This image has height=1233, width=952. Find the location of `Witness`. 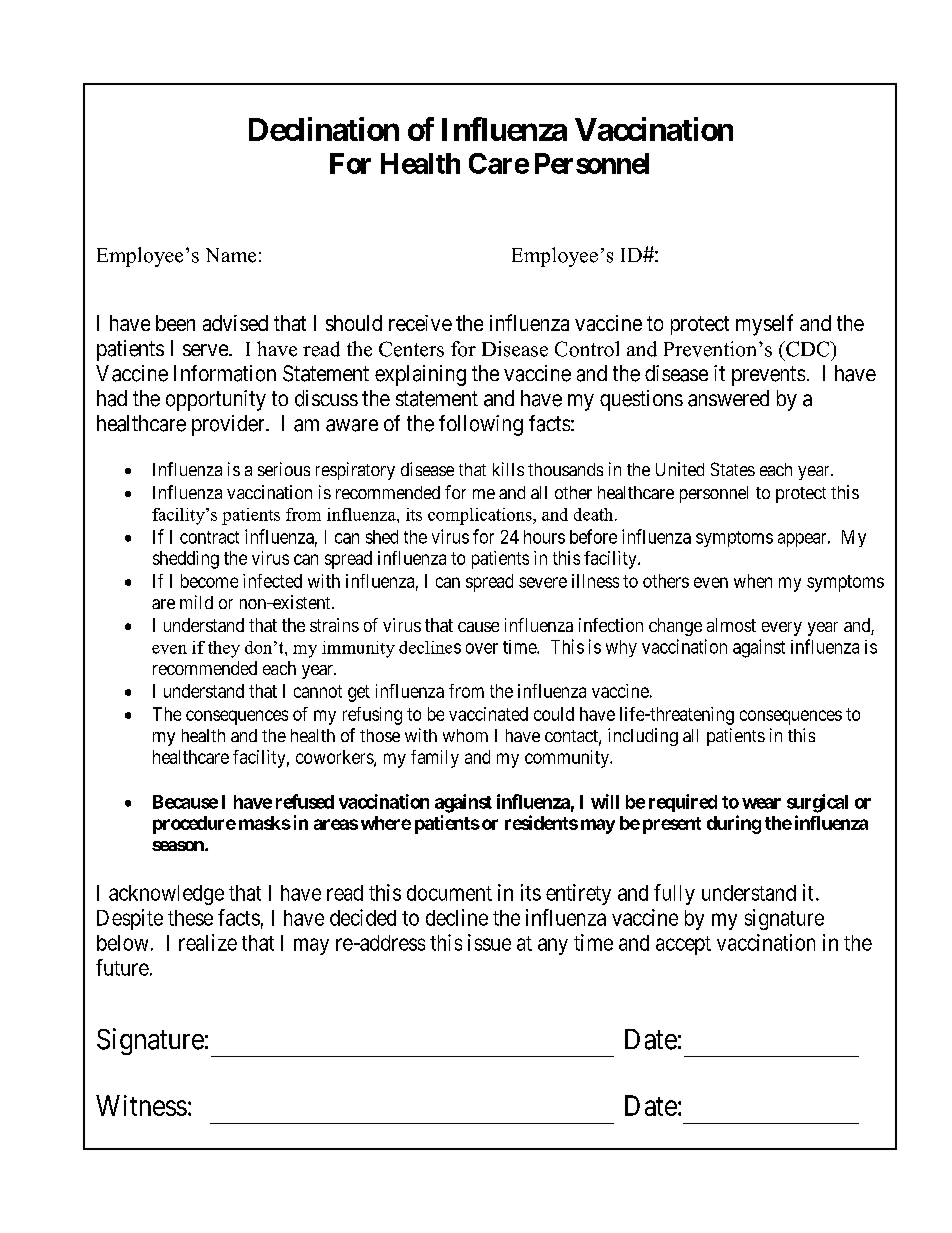

Witness is located at coordinates (141, 1105).
